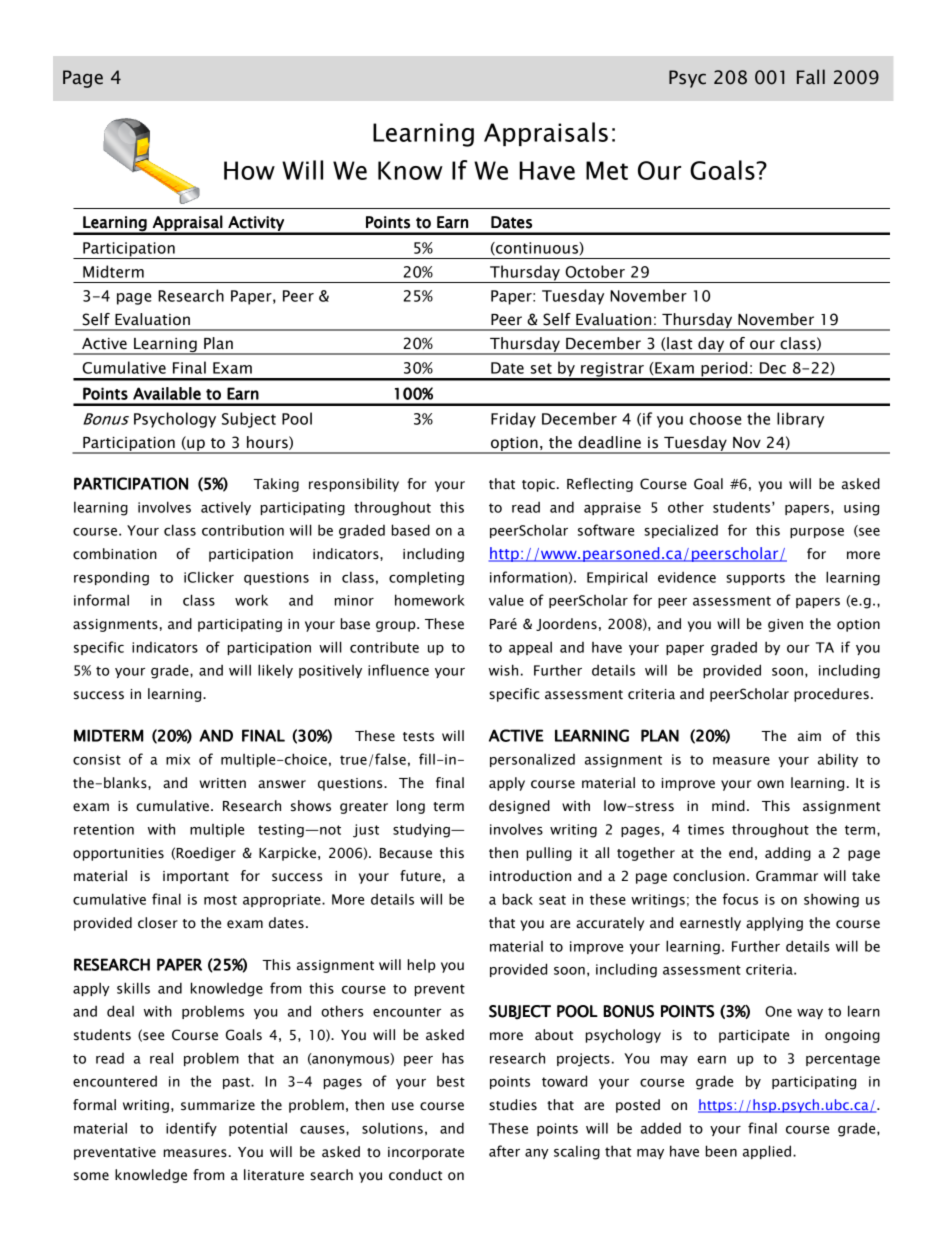 The image size is (952, 1233). What do you see at coordinates (811, 77) in the page?
I see `Fall` at bounding box center [811, 77].
